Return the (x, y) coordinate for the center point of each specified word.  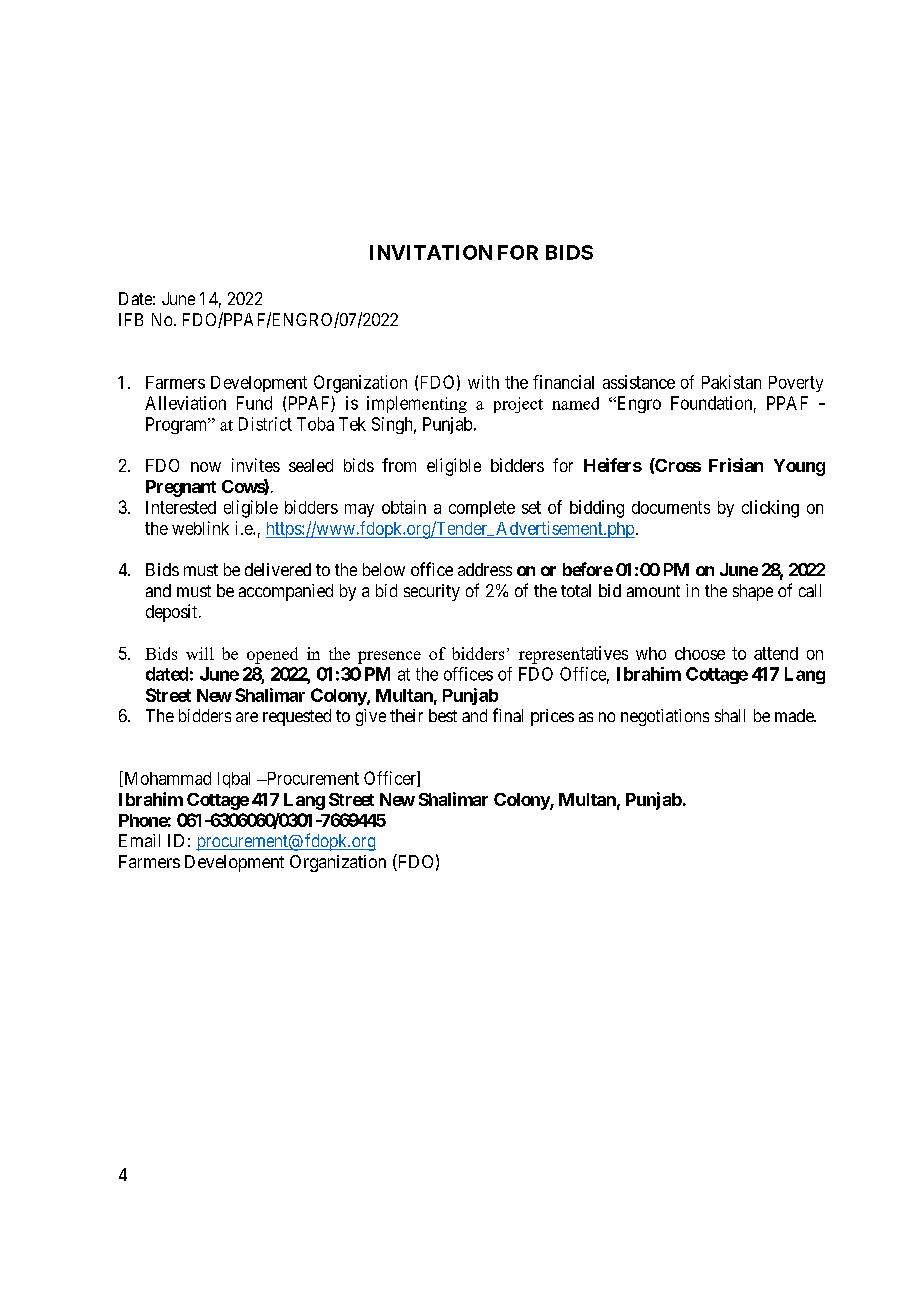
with (483, 382)
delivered (278, 569)
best (443, 715)
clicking (770, 509)
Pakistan (731, 382)
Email (139, 840)
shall (730, 715)
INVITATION (431, 252)
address (485, 569)
